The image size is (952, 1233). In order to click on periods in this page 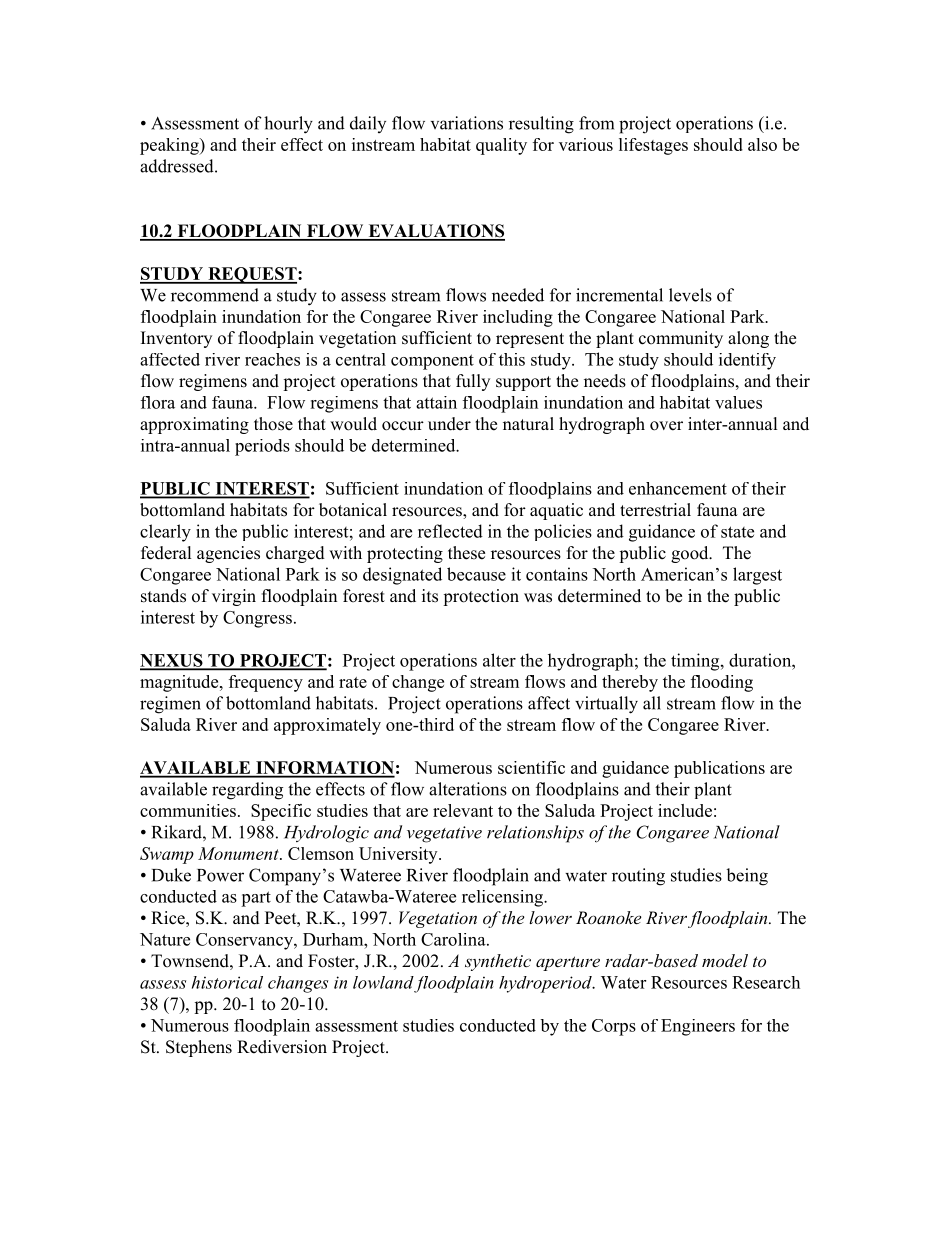, I will do `click(262, 447)`.
